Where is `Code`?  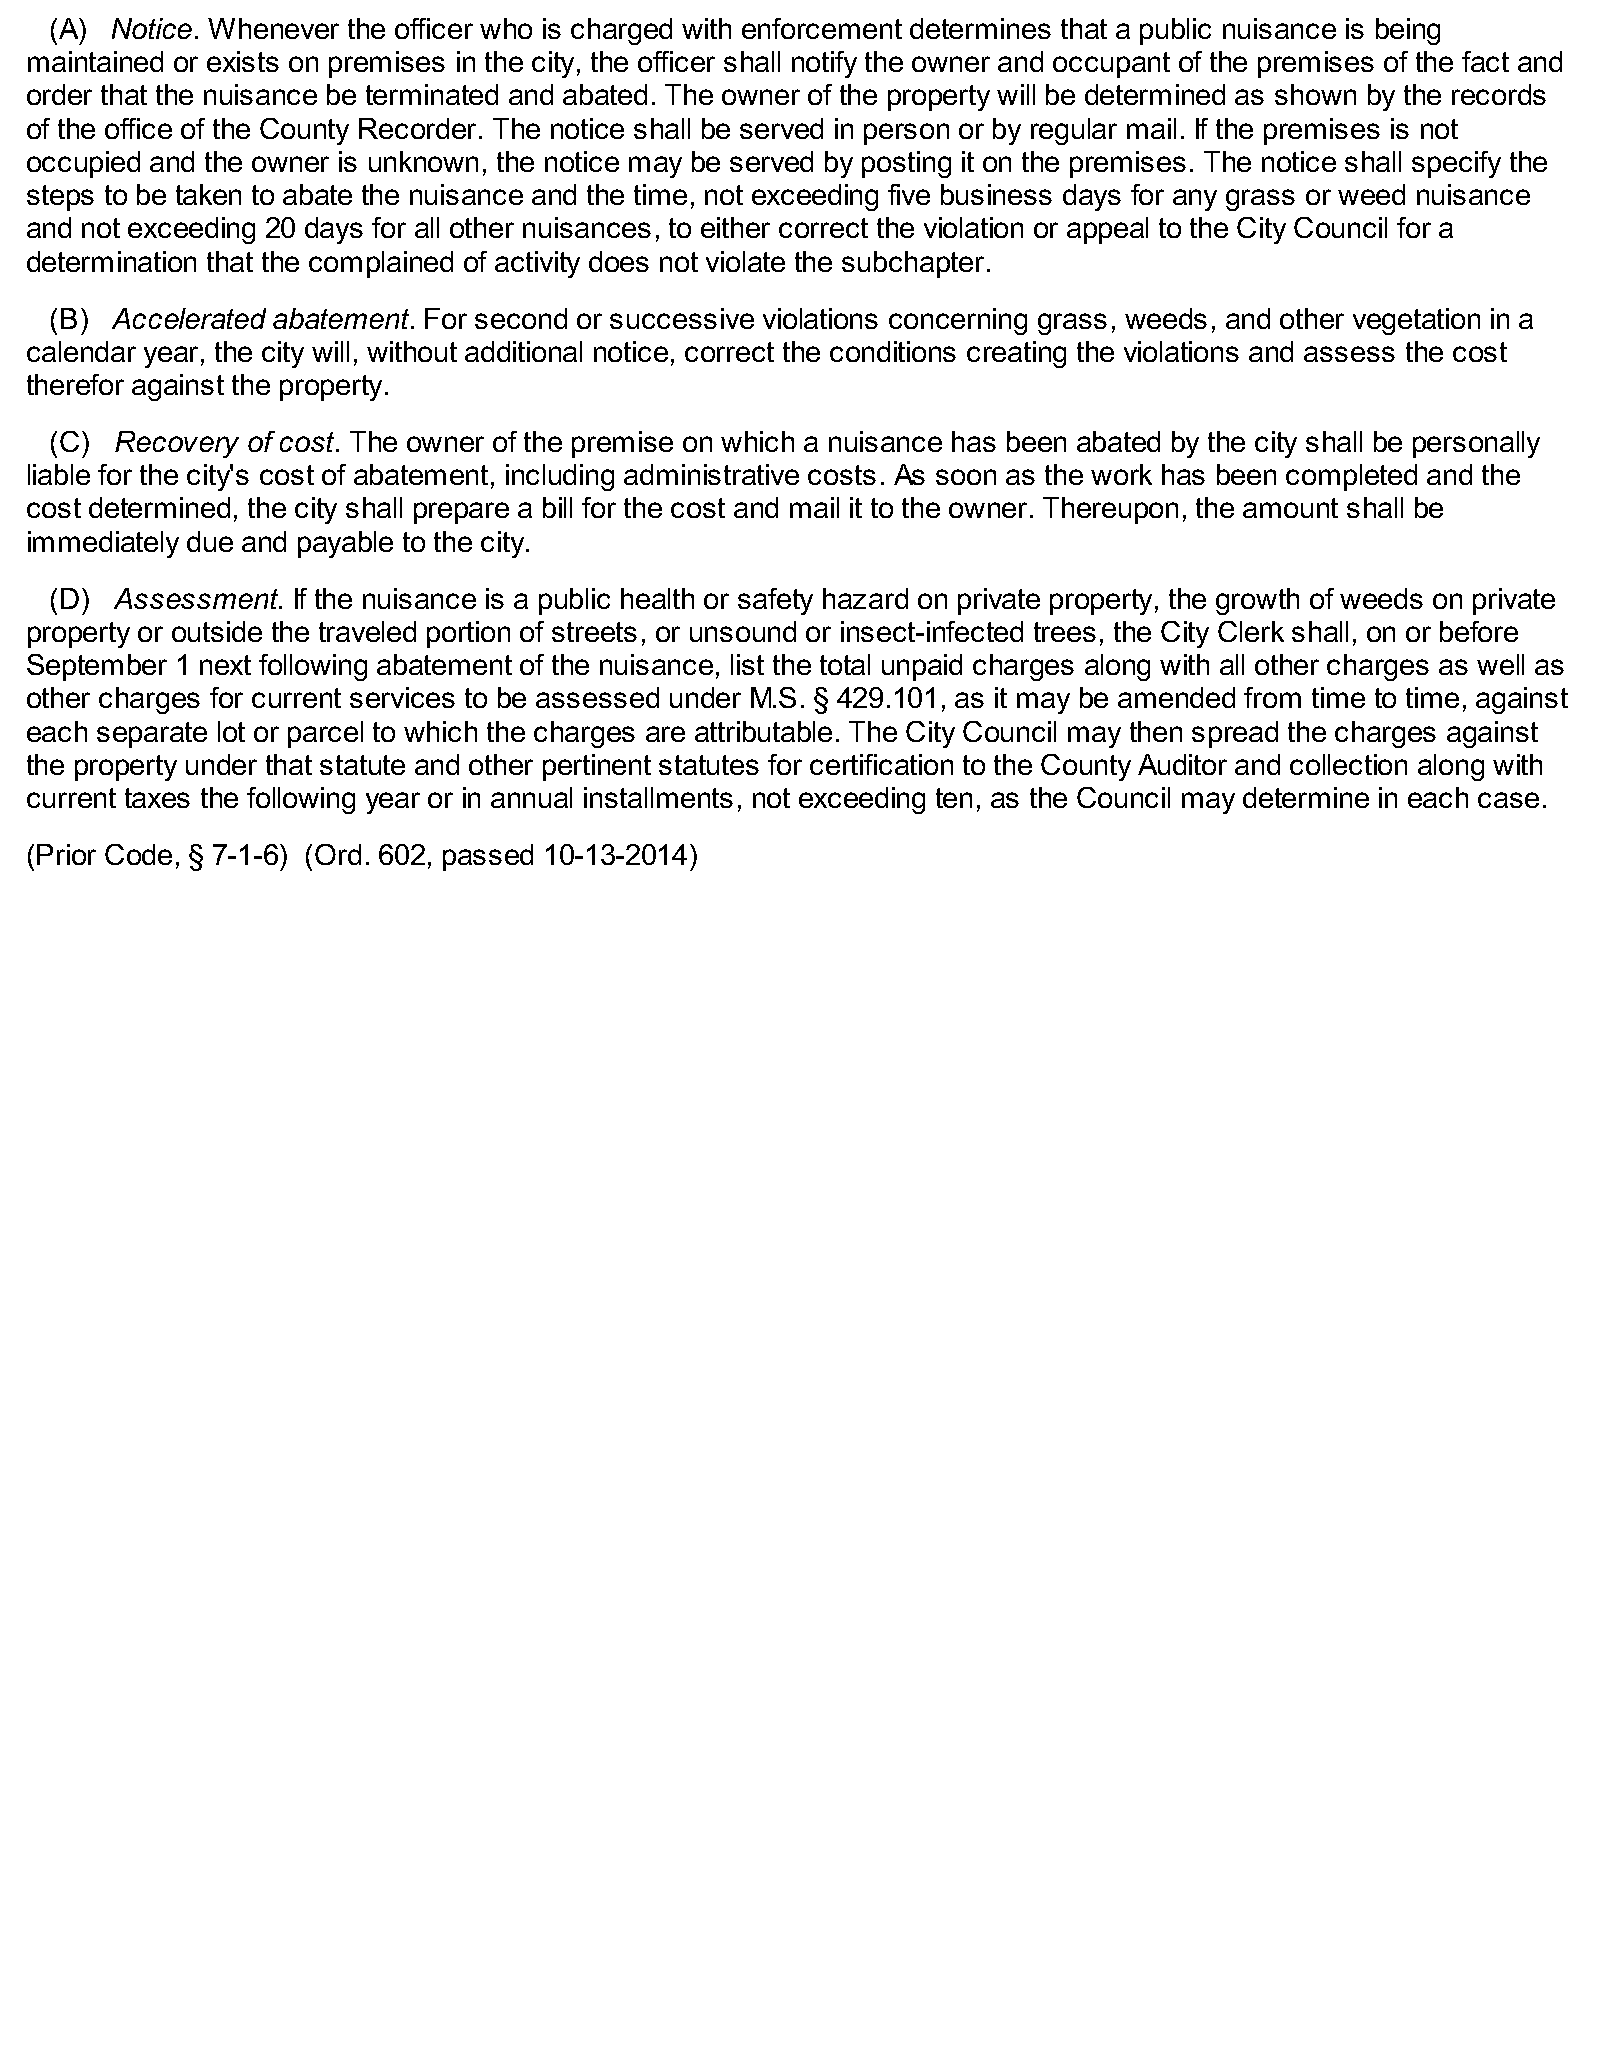 Code is located at coordinates (138, 854).
